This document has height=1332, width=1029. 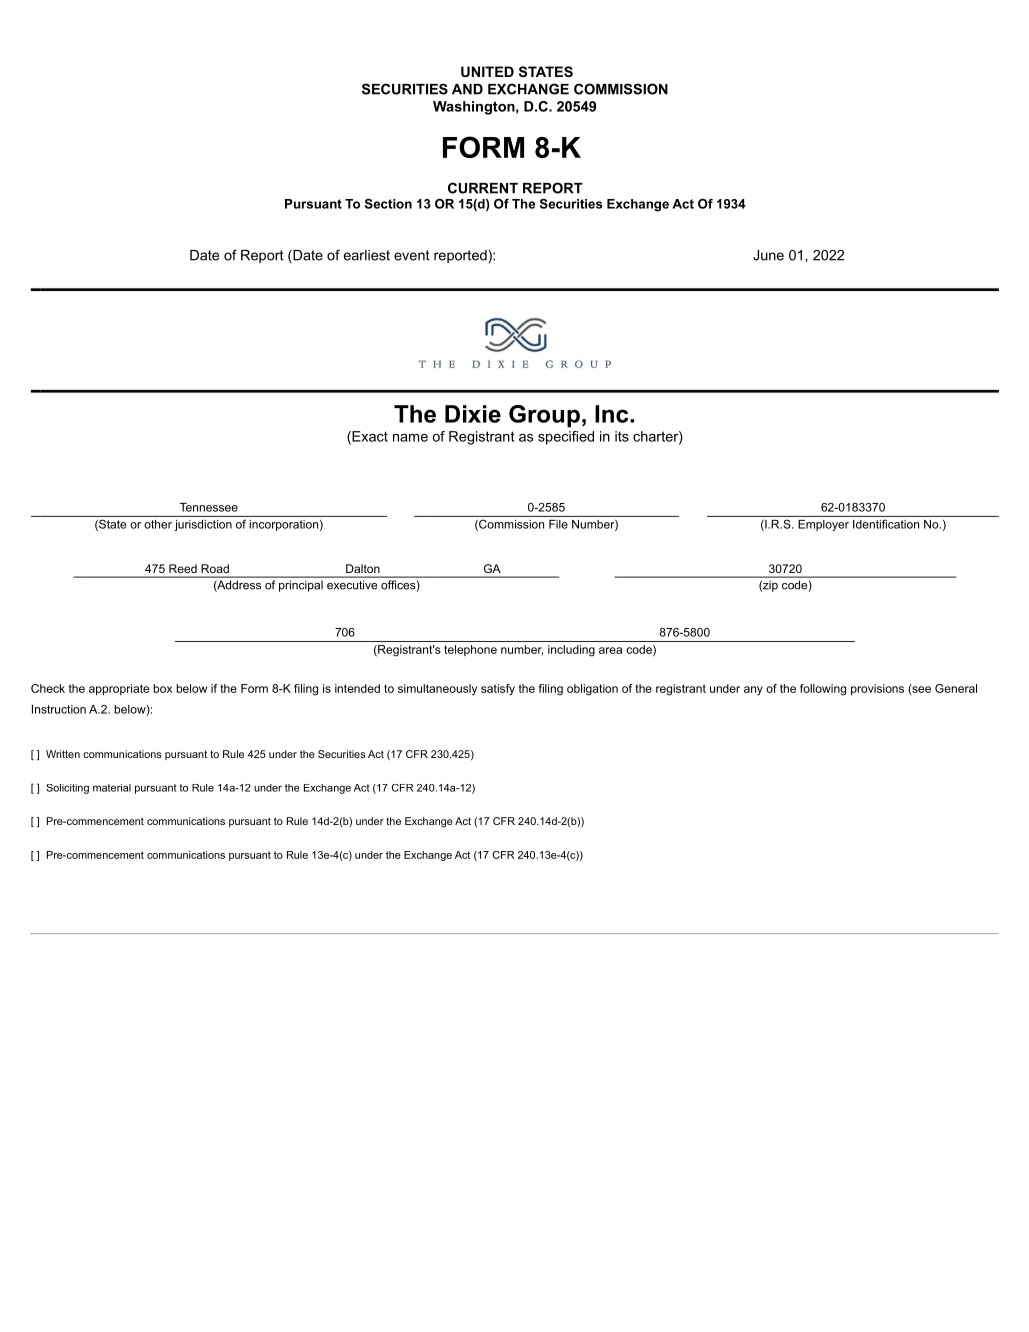 What do you see at coordinates (467, 89) in the document?
I see `AND` at bounding box center [467, 89].
